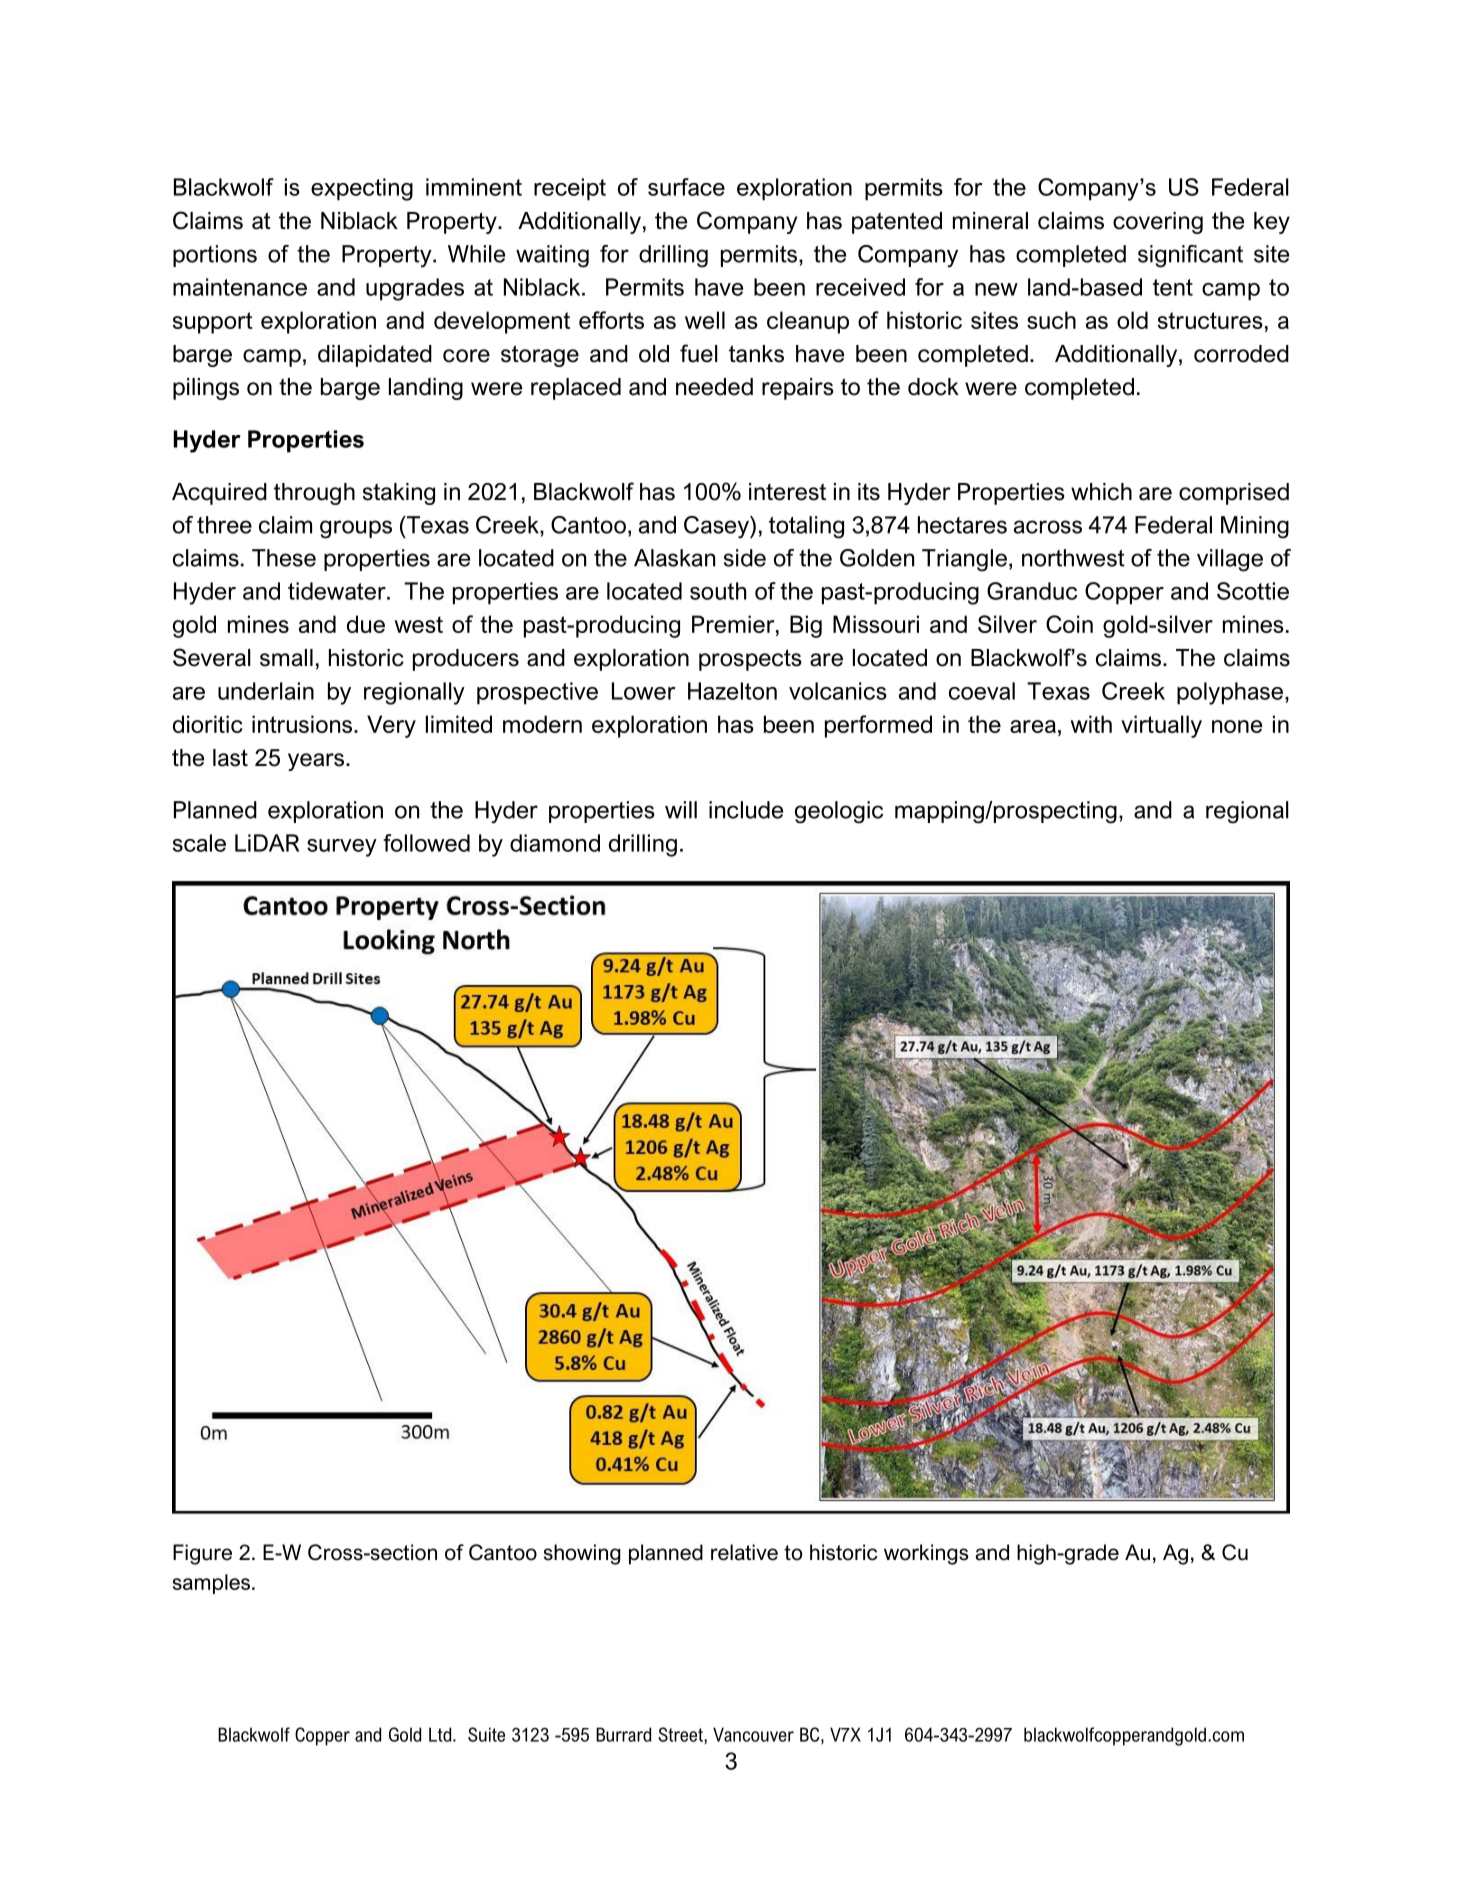  What do you see at coordinates (1158, 223) in the screenshot?
I see `covering` at bounding box center [1158, 223].
